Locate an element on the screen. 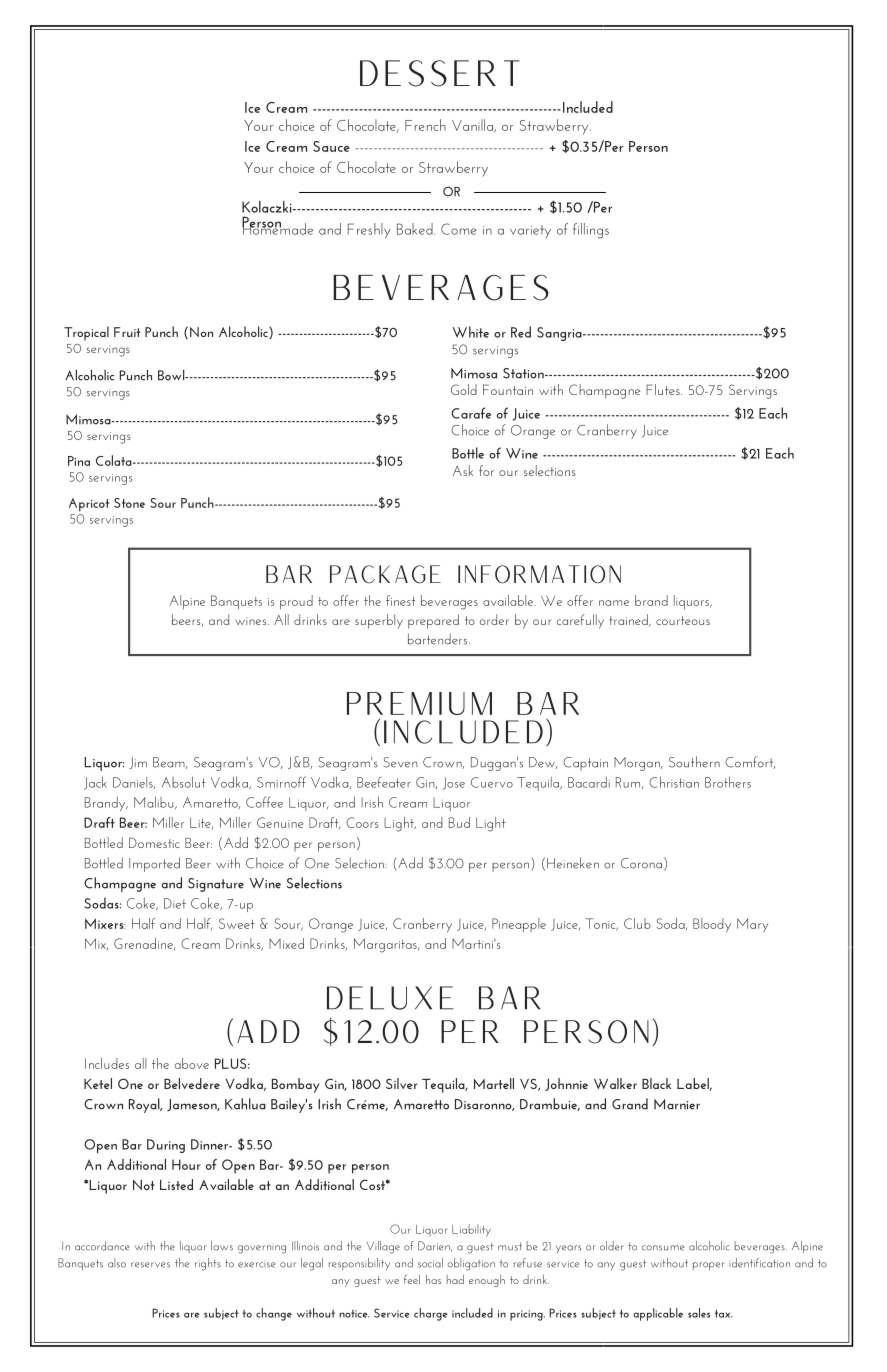 The image size is (887, 1372). Homemade is located at coordinates (277, 227).
